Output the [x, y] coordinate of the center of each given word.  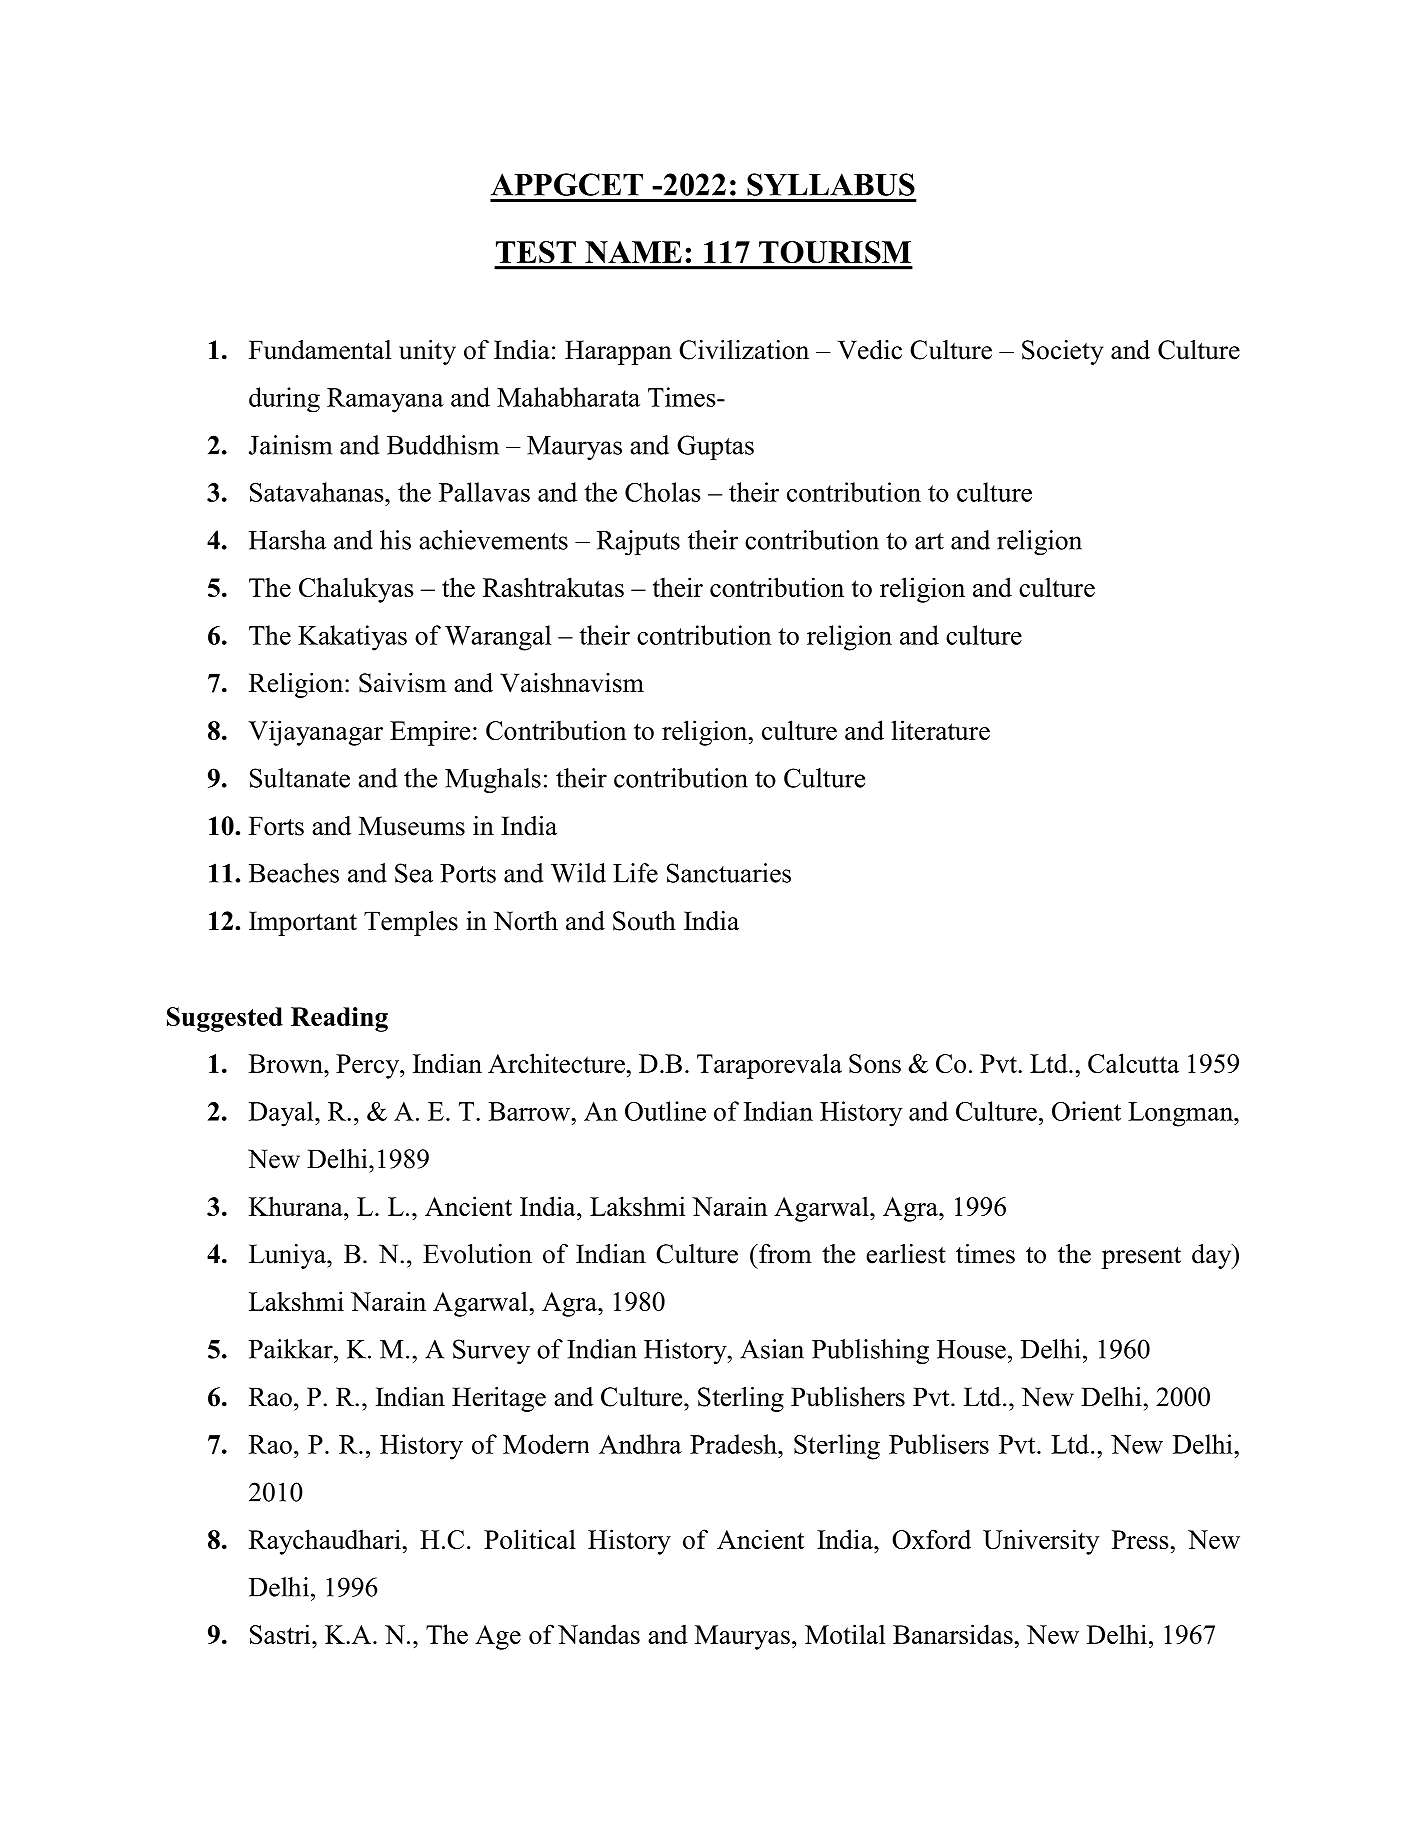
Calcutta [1133, 1063]
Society [1062, 352]
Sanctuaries [729, 873]
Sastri [281, 1634]
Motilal [845, 1634]
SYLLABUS [831, 184]
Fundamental [320, 350]
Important [303, 923]
